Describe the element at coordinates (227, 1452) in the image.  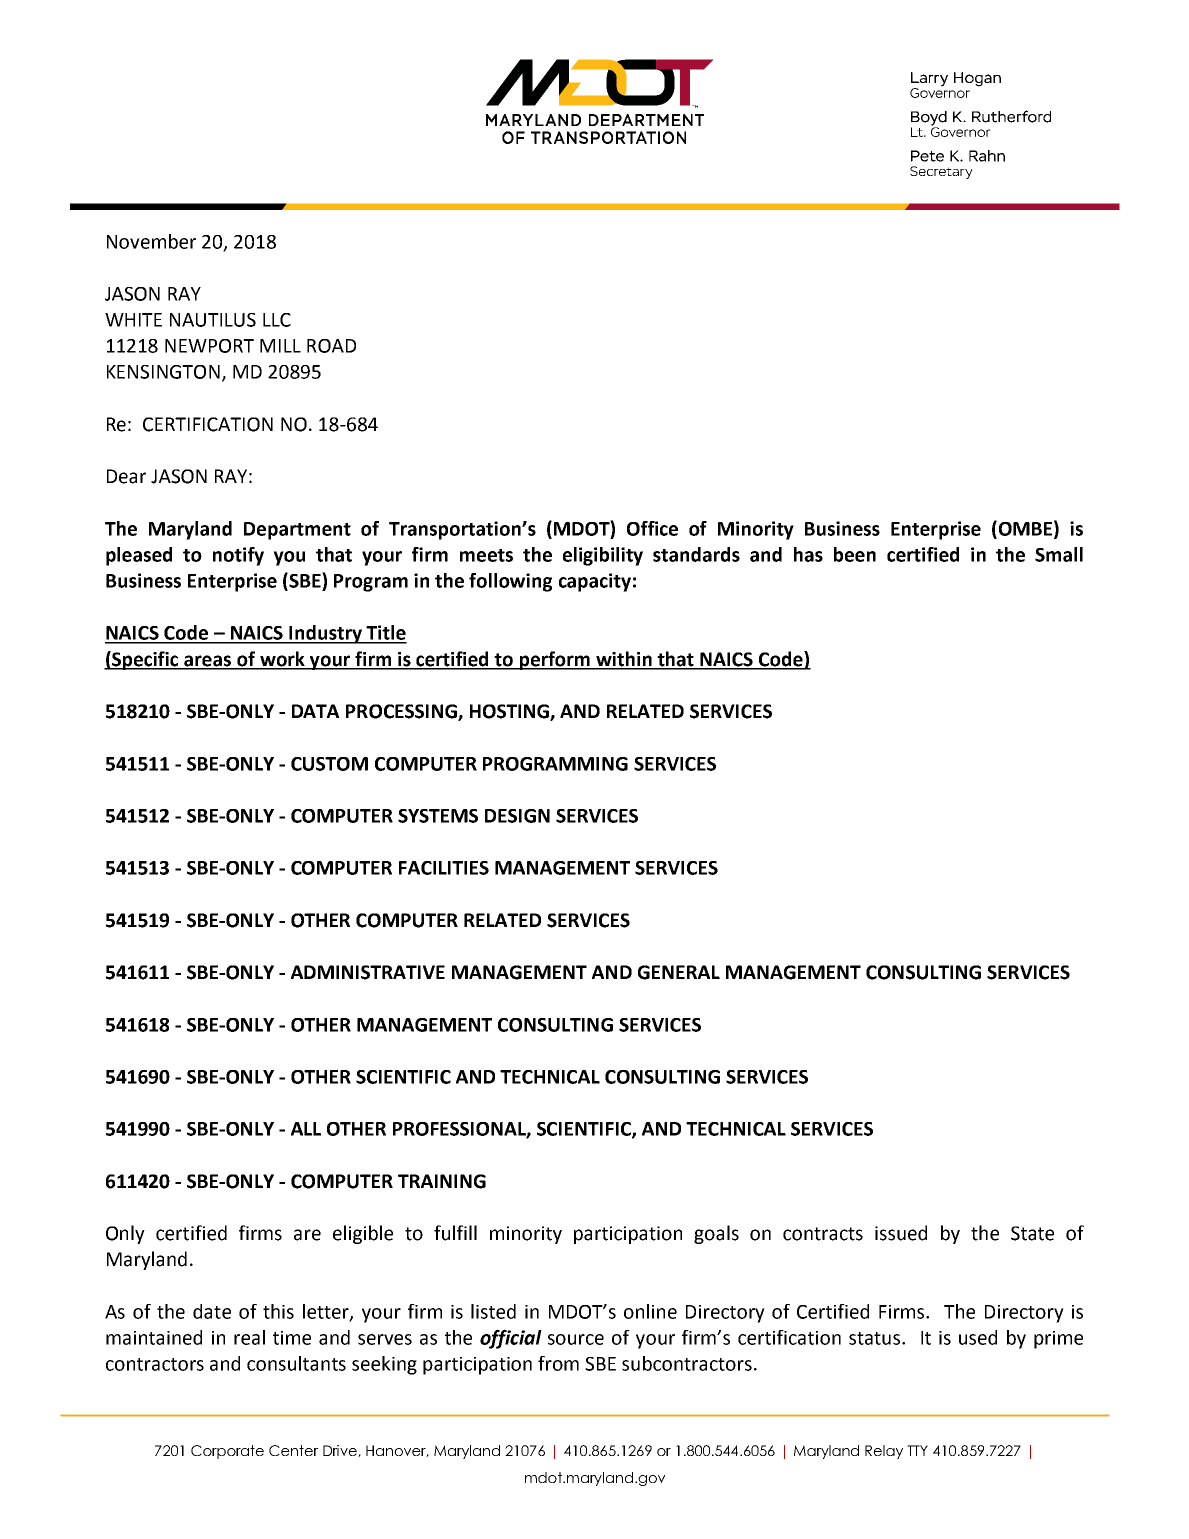
I see `Corporate` at that location.
